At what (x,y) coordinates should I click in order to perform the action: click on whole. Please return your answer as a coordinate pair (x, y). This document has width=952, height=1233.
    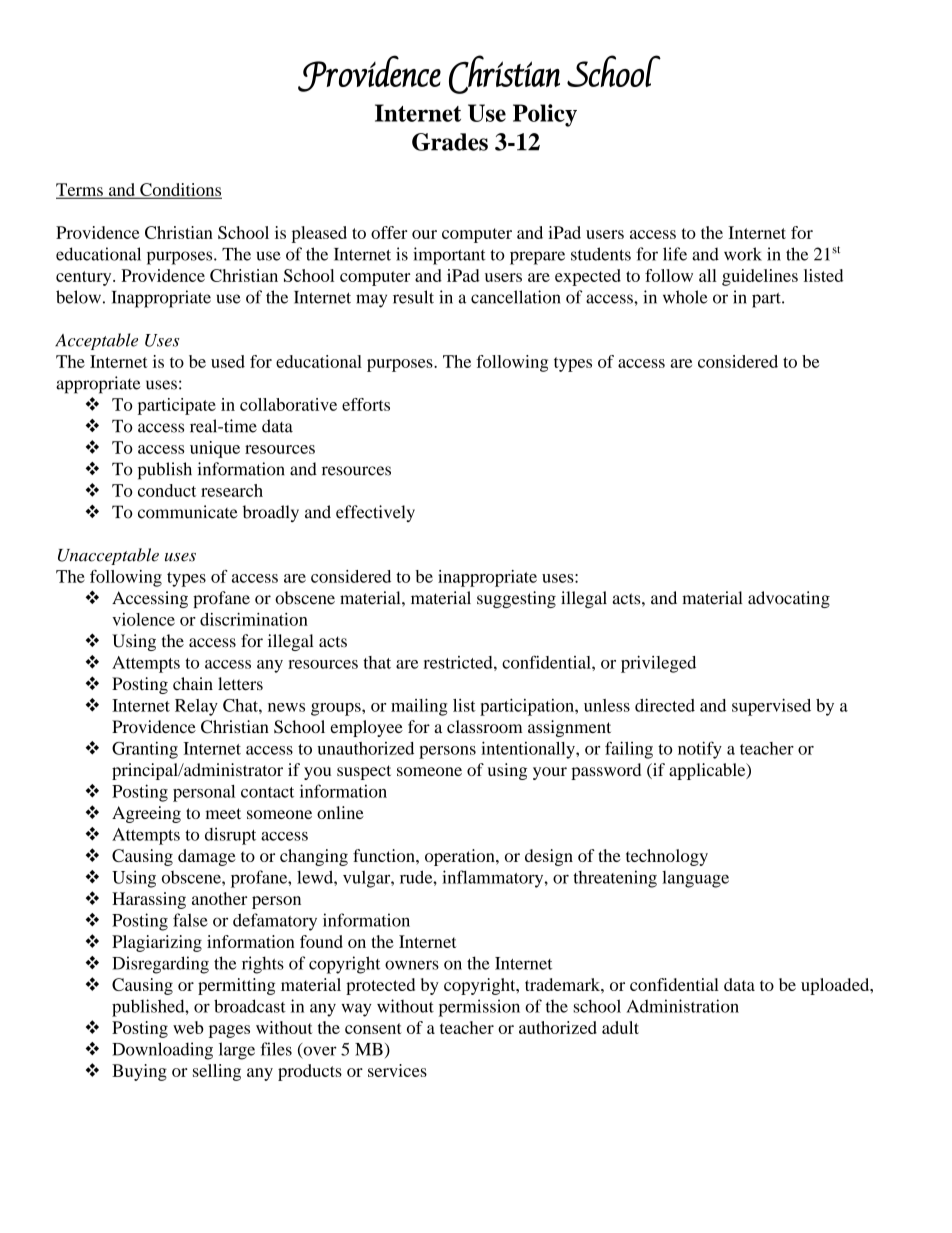
    Looking at the image, I should click on (685, 297).
